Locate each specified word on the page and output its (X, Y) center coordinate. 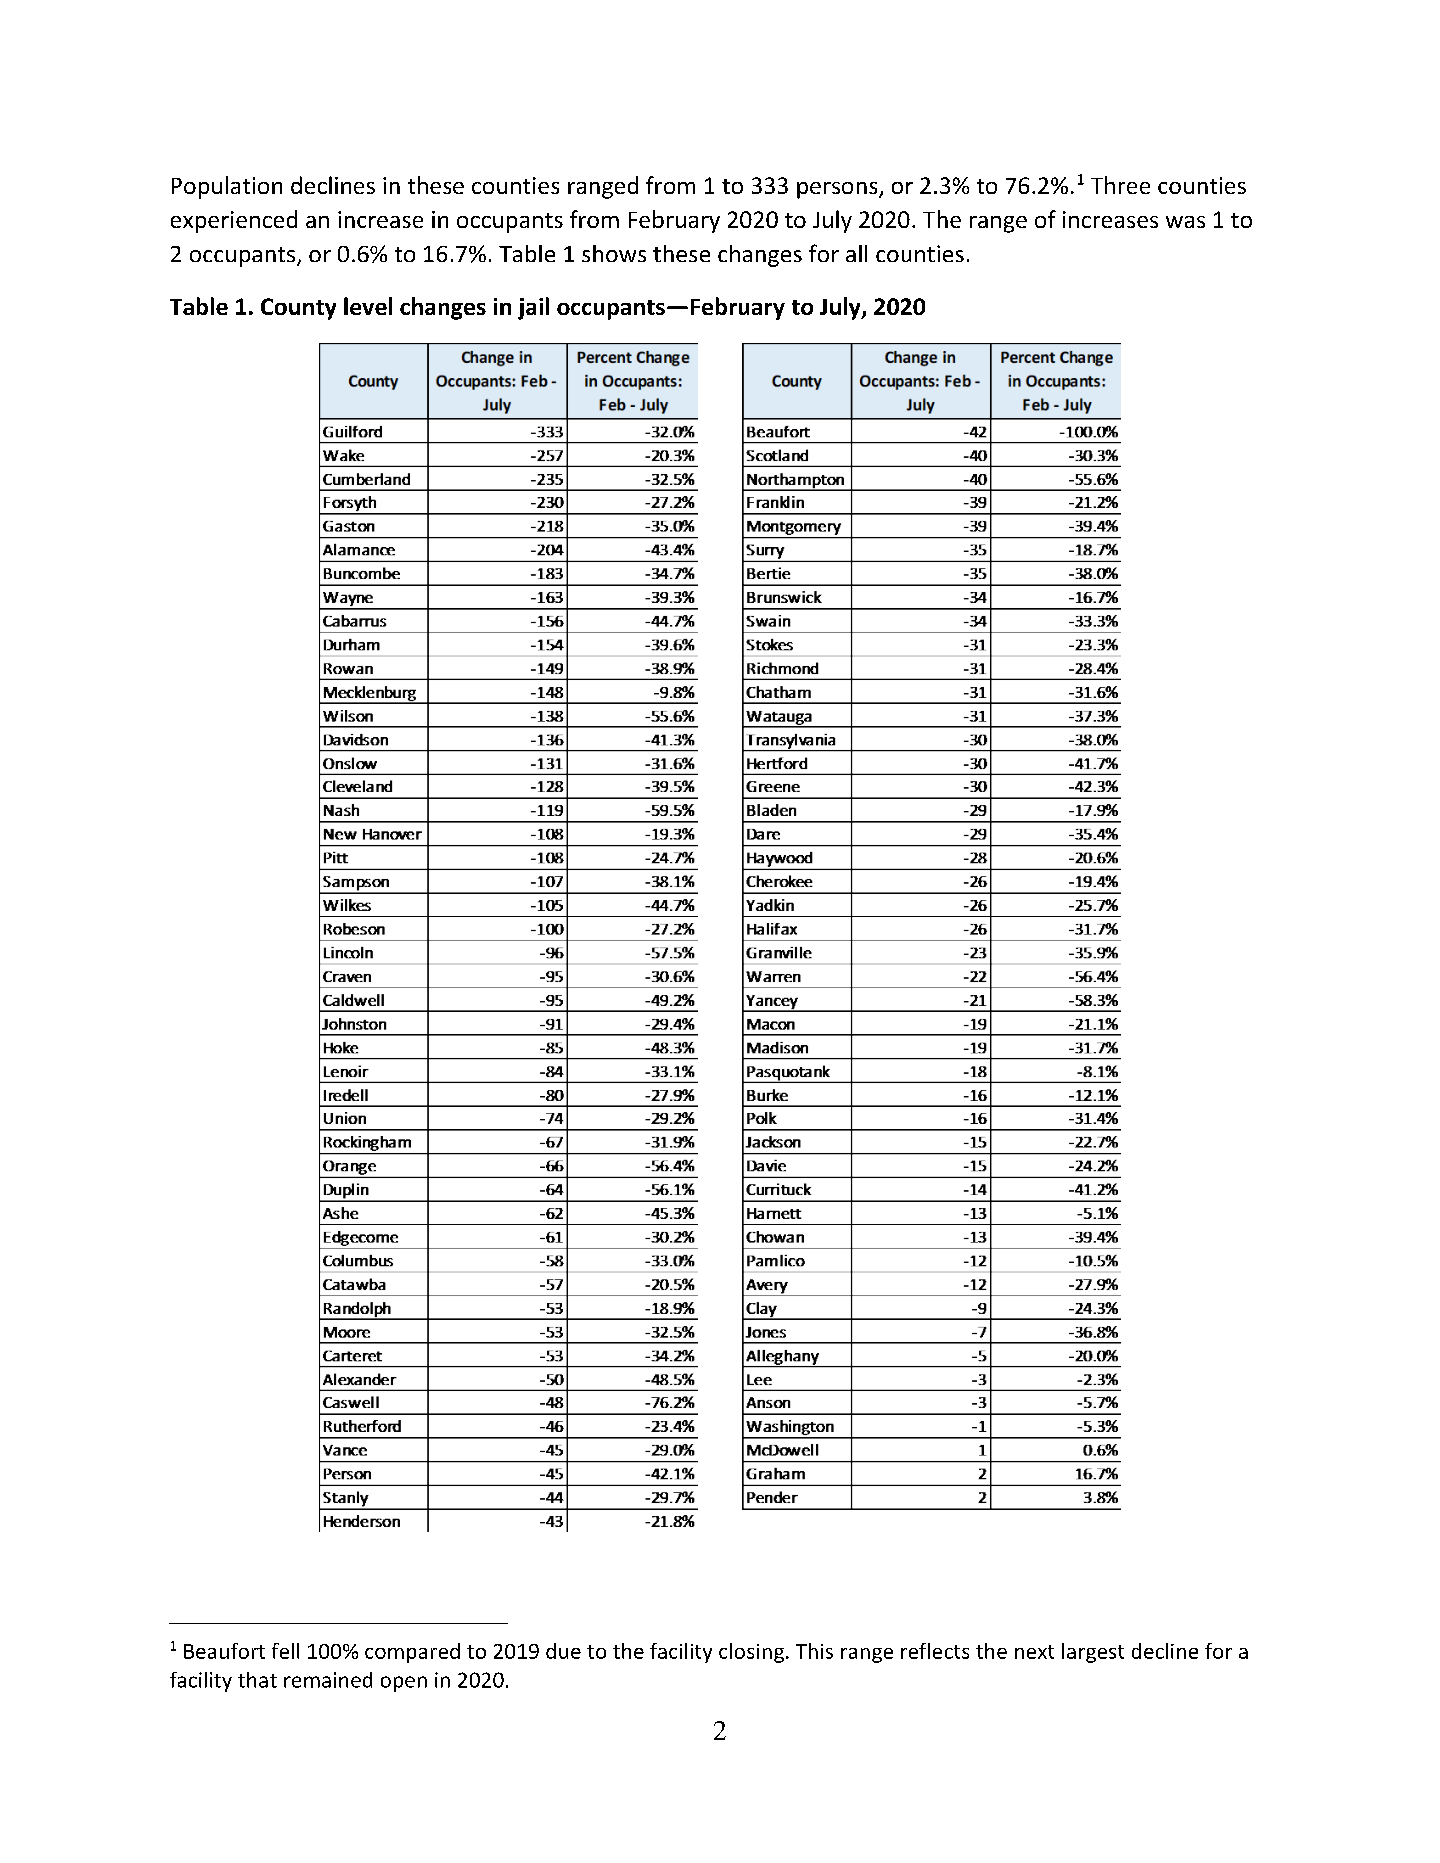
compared (412, 1653)
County (298, 309)
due (563, 1651)
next (1034, 1652)
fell (285, 1651)
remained (328, 1680)
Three (1120, 185)
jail (533, 308)
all (856, 253)
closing (751, 1653)
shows (614, 253)
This (814, 1651)
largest (1093, 1653)
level (368, 306)
